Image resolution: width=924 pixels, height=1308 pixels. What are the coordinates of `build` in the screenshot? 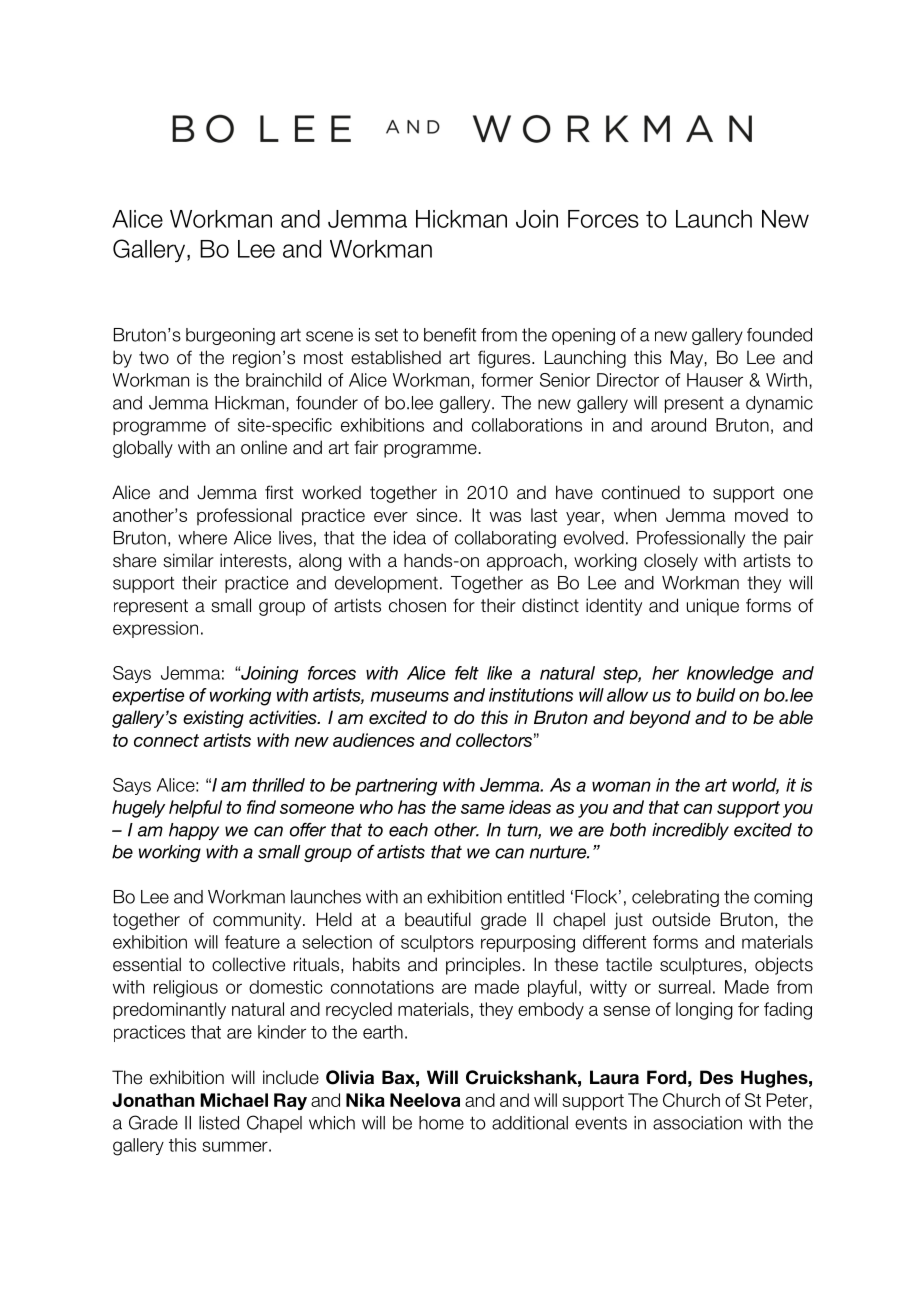 It's located at (715, 695).
